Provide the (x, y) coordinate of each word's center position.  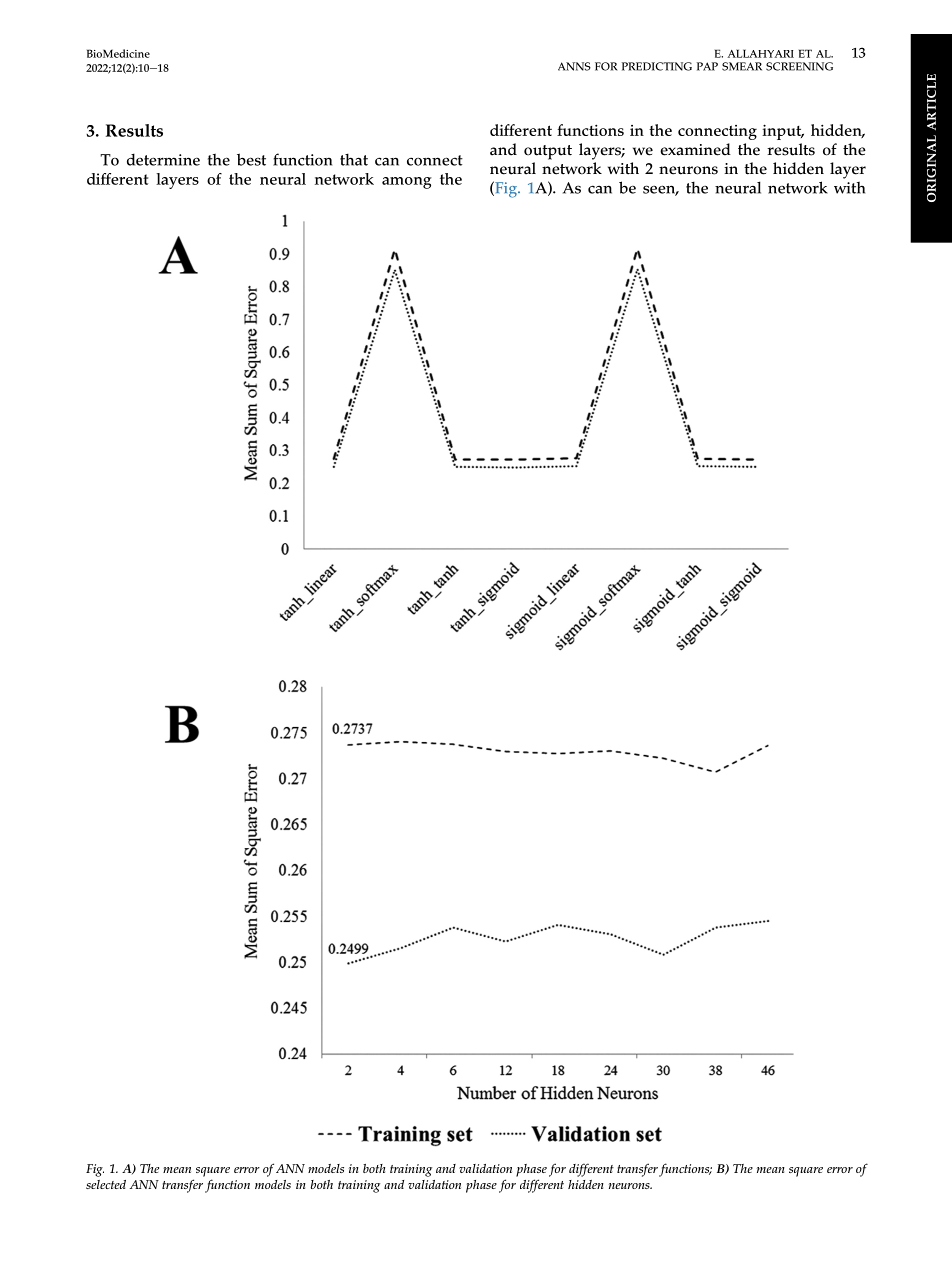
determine (163, 159)
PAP (707, 66)
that (354, 159)
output (548, 152)
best (251, 159)
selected (106, 1184)
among (407, 183)
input (783, 132)
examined (695, 149)
